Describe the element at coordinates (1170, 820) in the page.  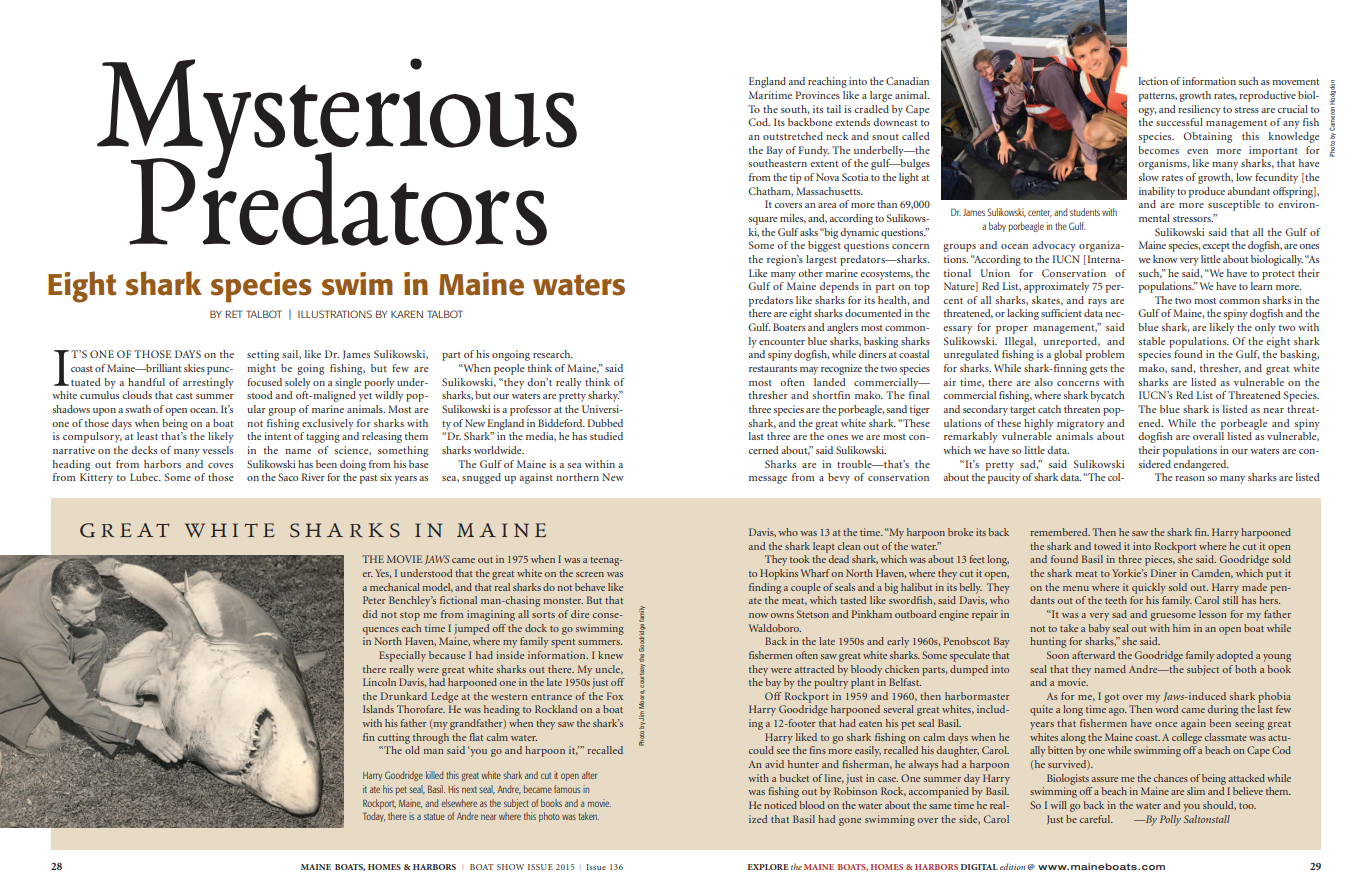
I see `Polly` at that location.
